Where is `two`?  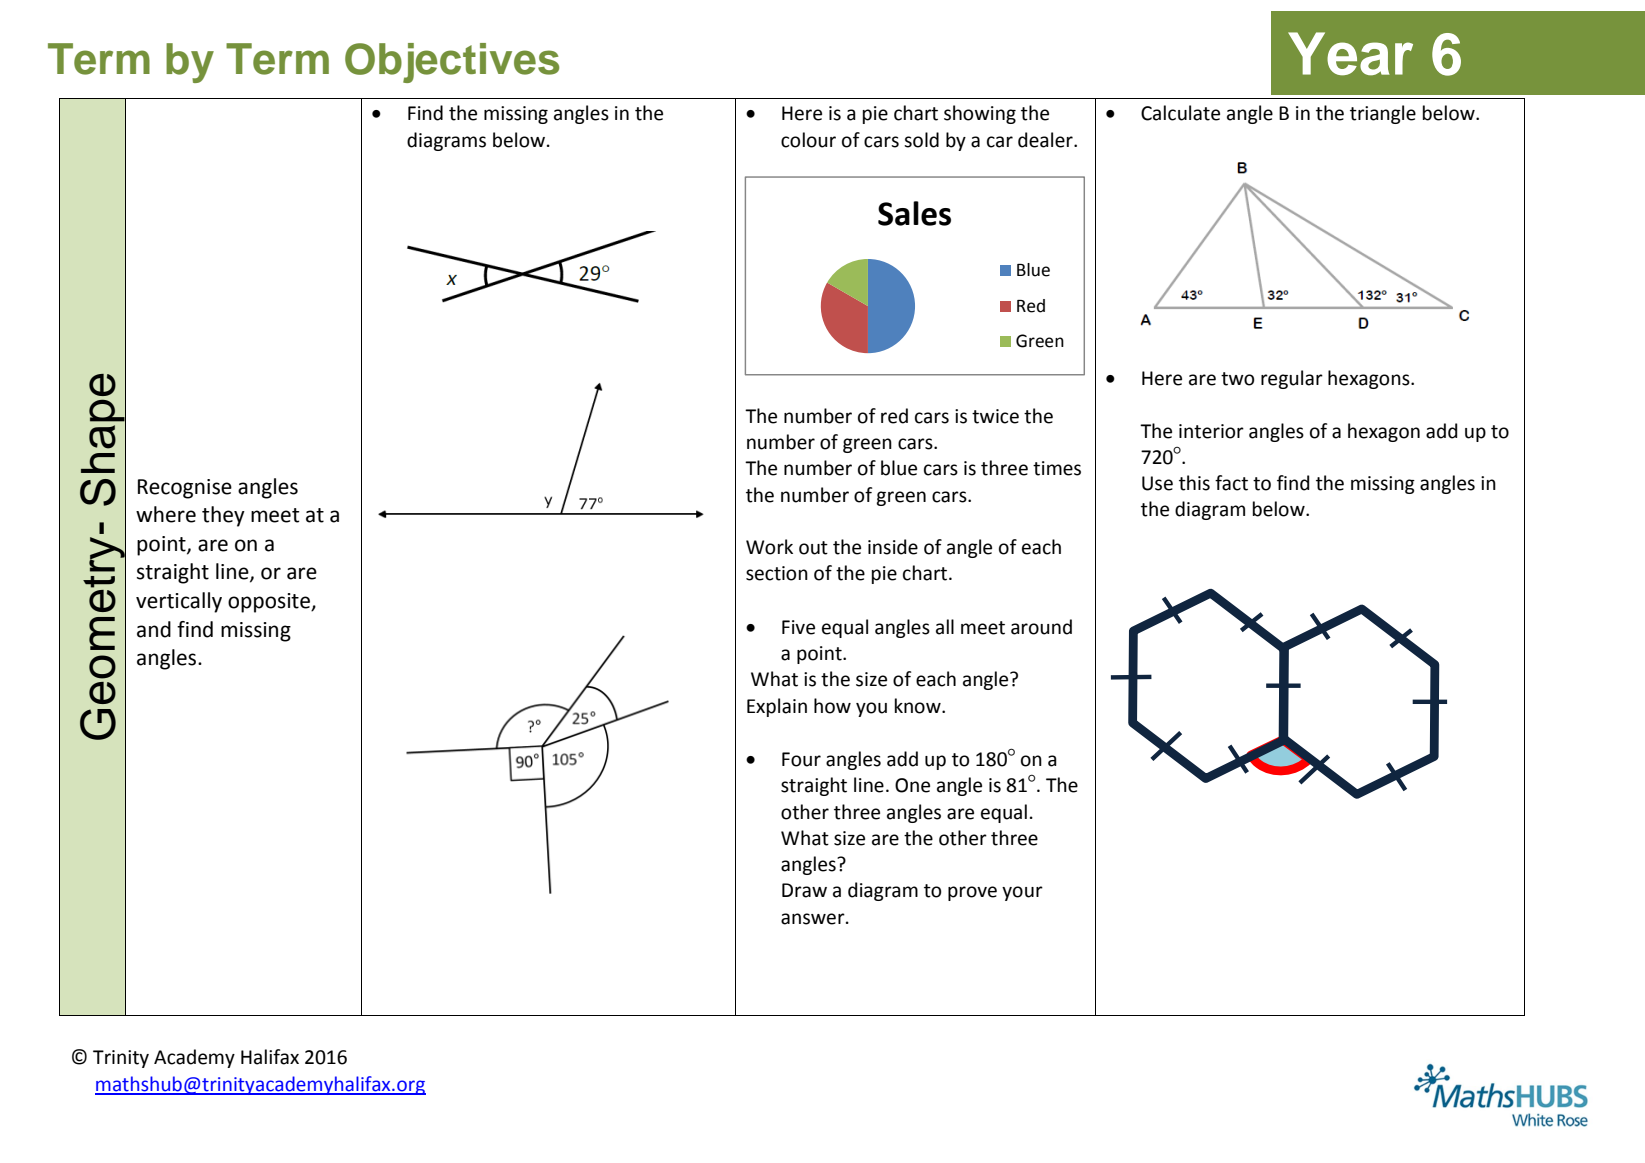
two is located at coordinates (1237, 379).
